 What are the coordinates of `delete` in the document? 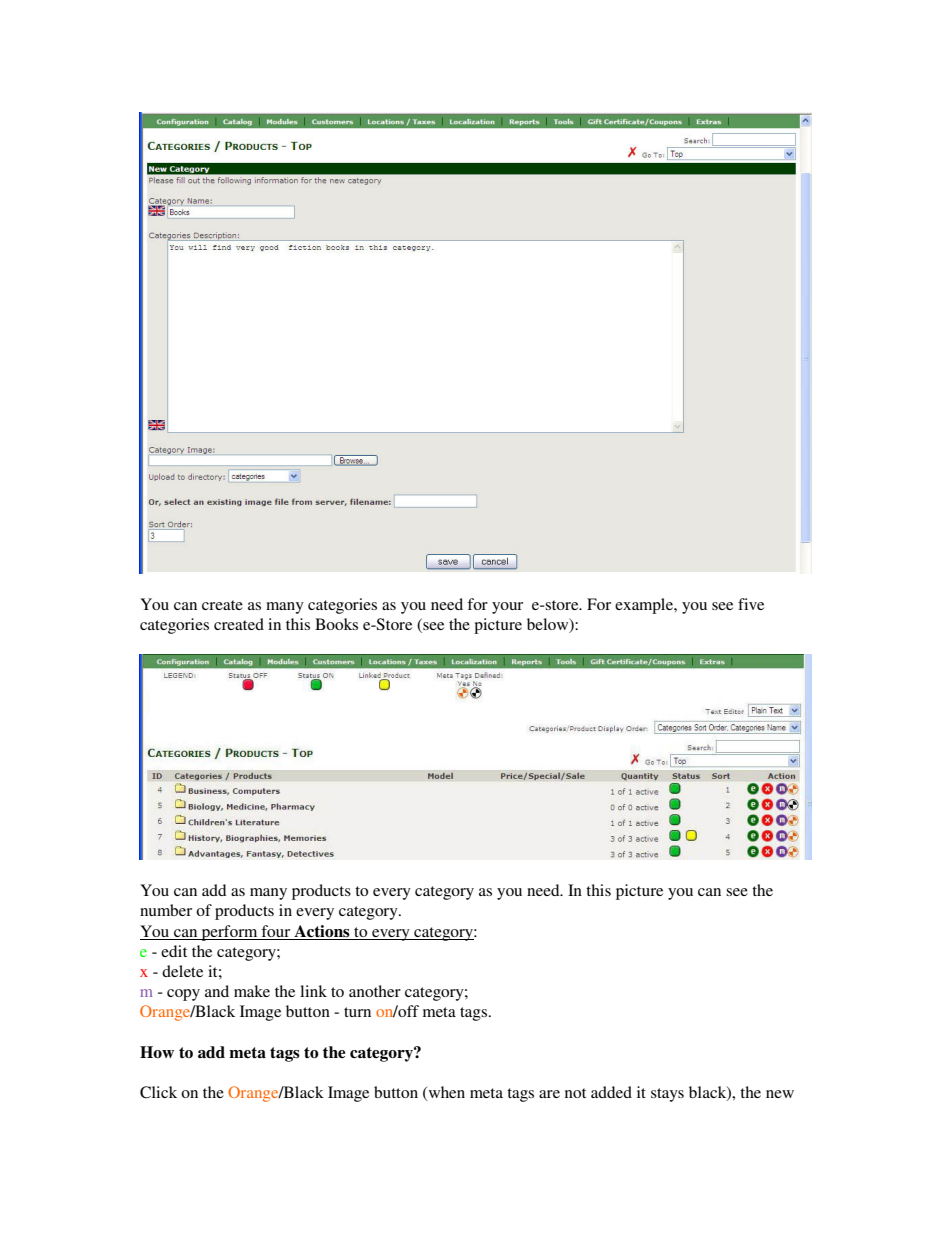 It's located at (182, 971).
